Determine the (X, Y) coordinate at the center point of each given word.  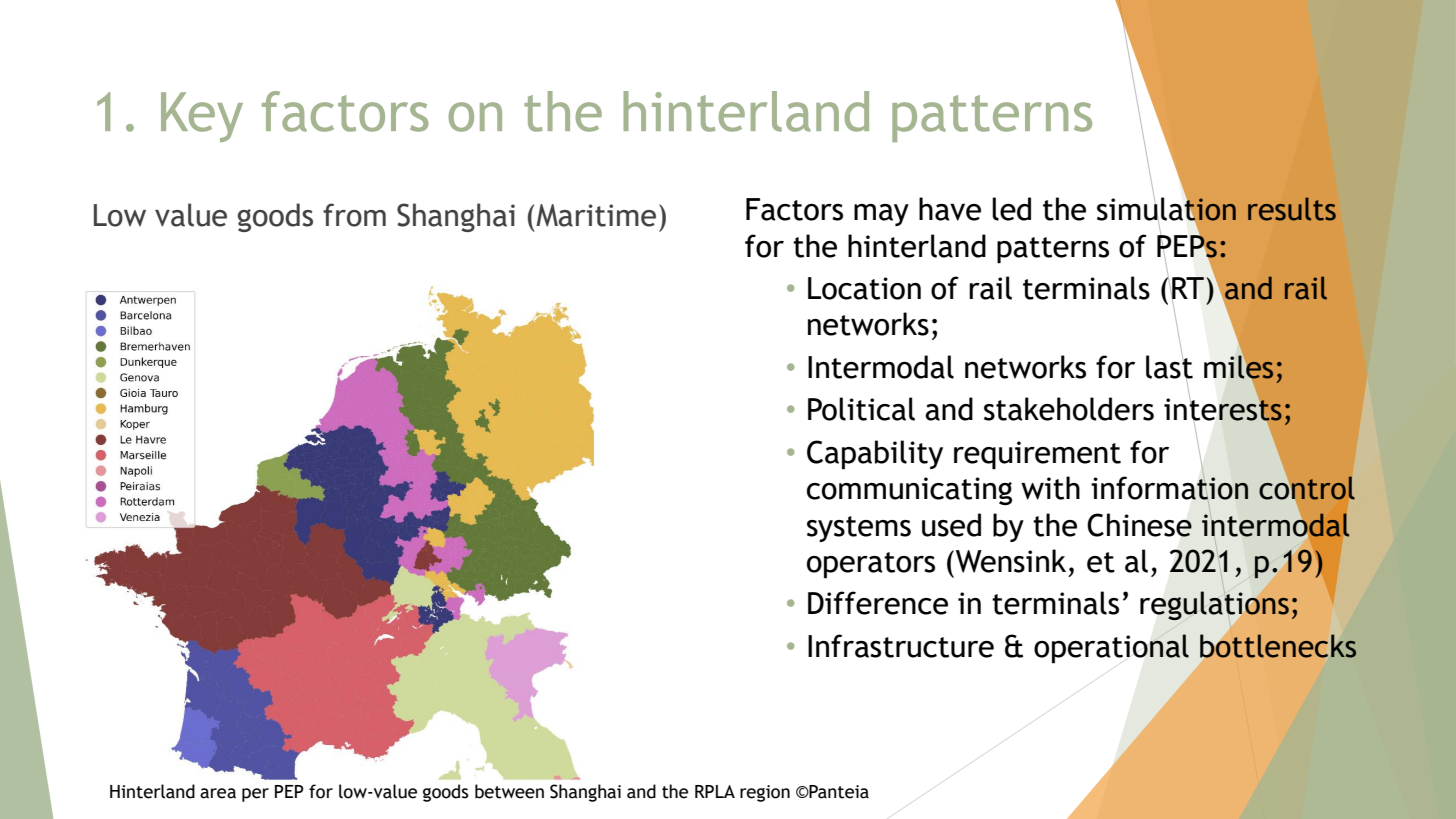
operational (1111, 648)
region (765, 793)
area (218, 793)
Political (861, 409)
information (1170, 488)
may (881, 215)
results (1292, 209)
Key (202, 117)
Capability (875, 455)
